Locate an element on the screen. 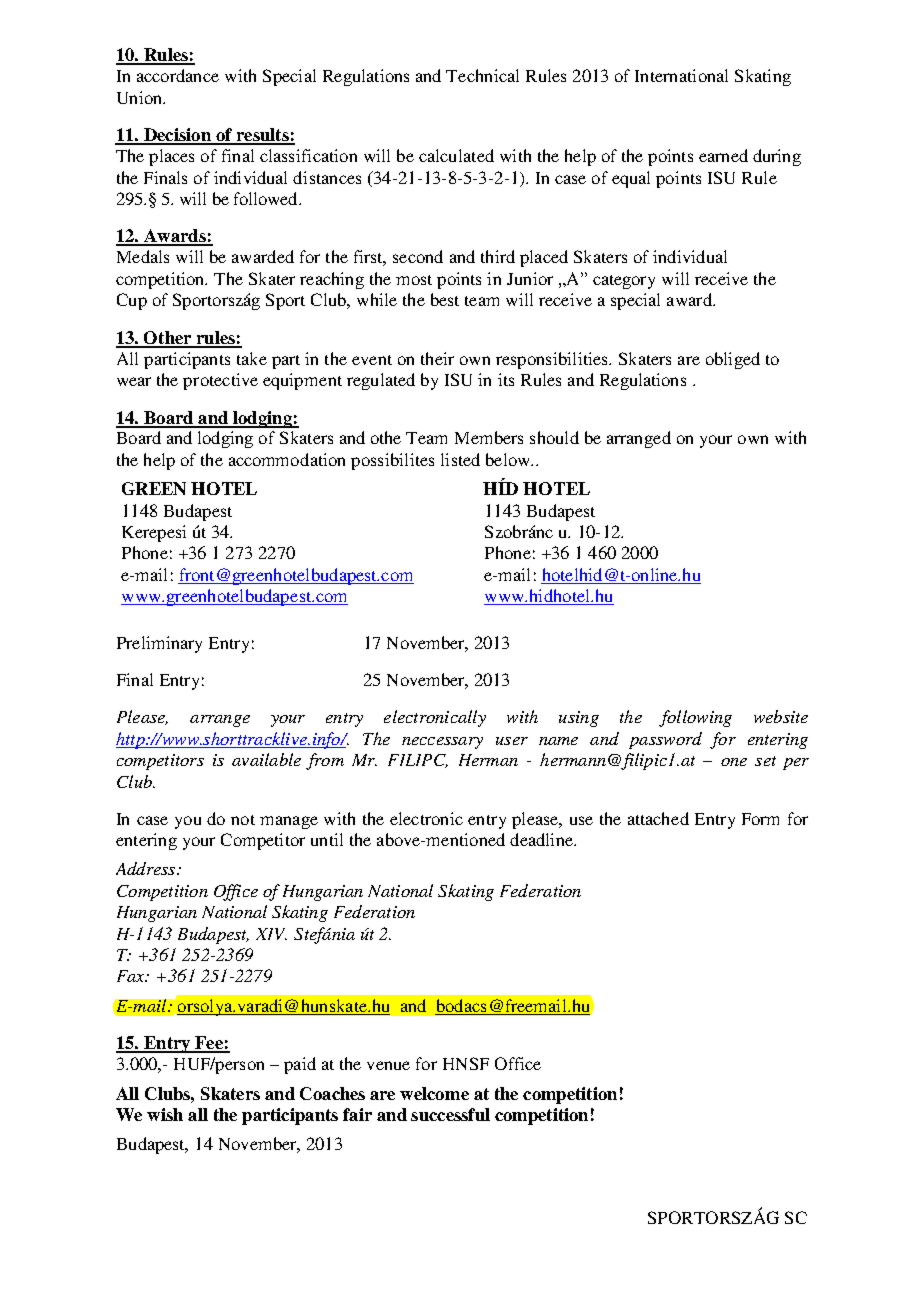 The width and height of the screenshot is (924, 1308). Technical is located at coordinates (482, 75).
